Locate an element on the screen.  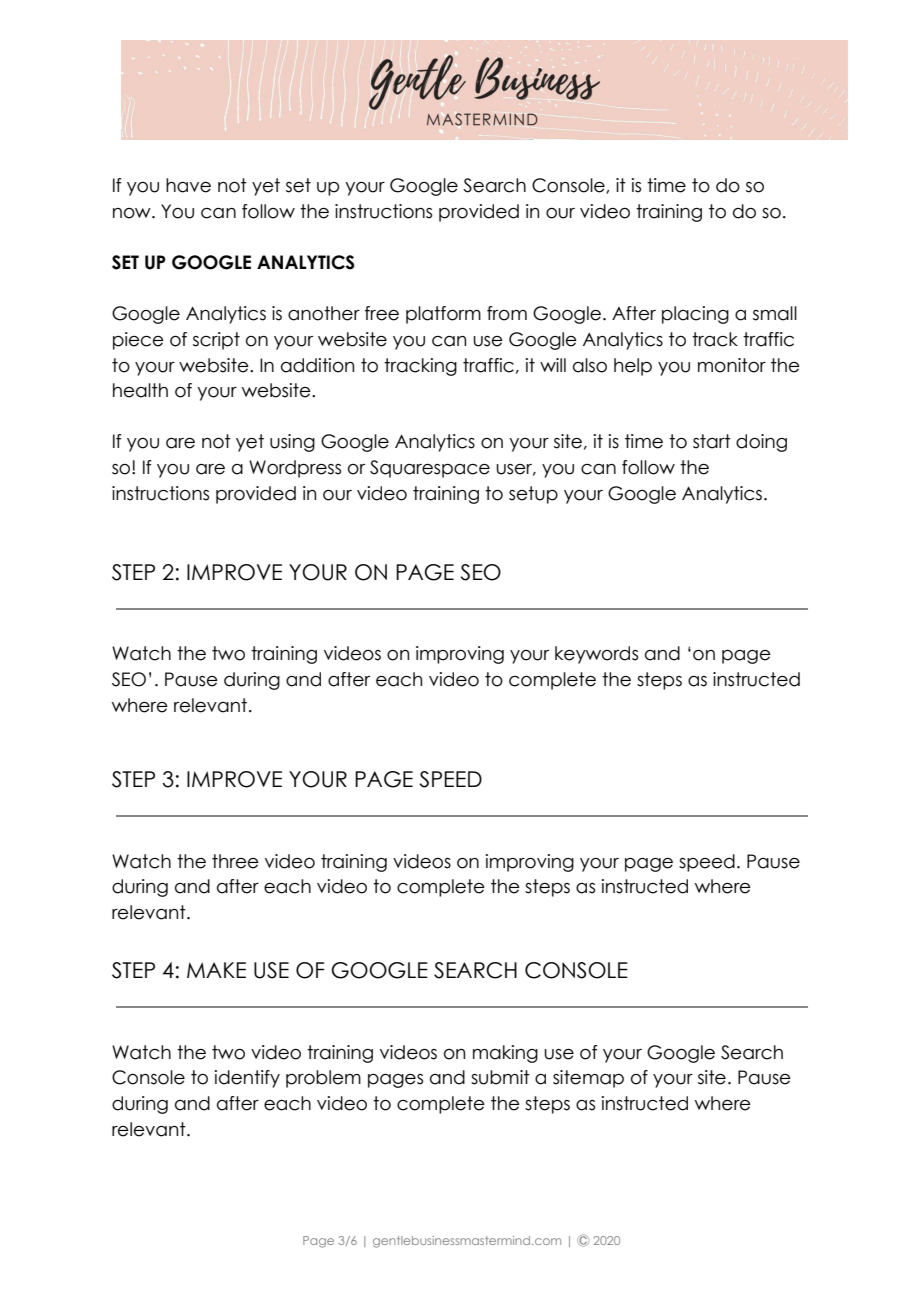
placing is located at coordinates (695, 315).
